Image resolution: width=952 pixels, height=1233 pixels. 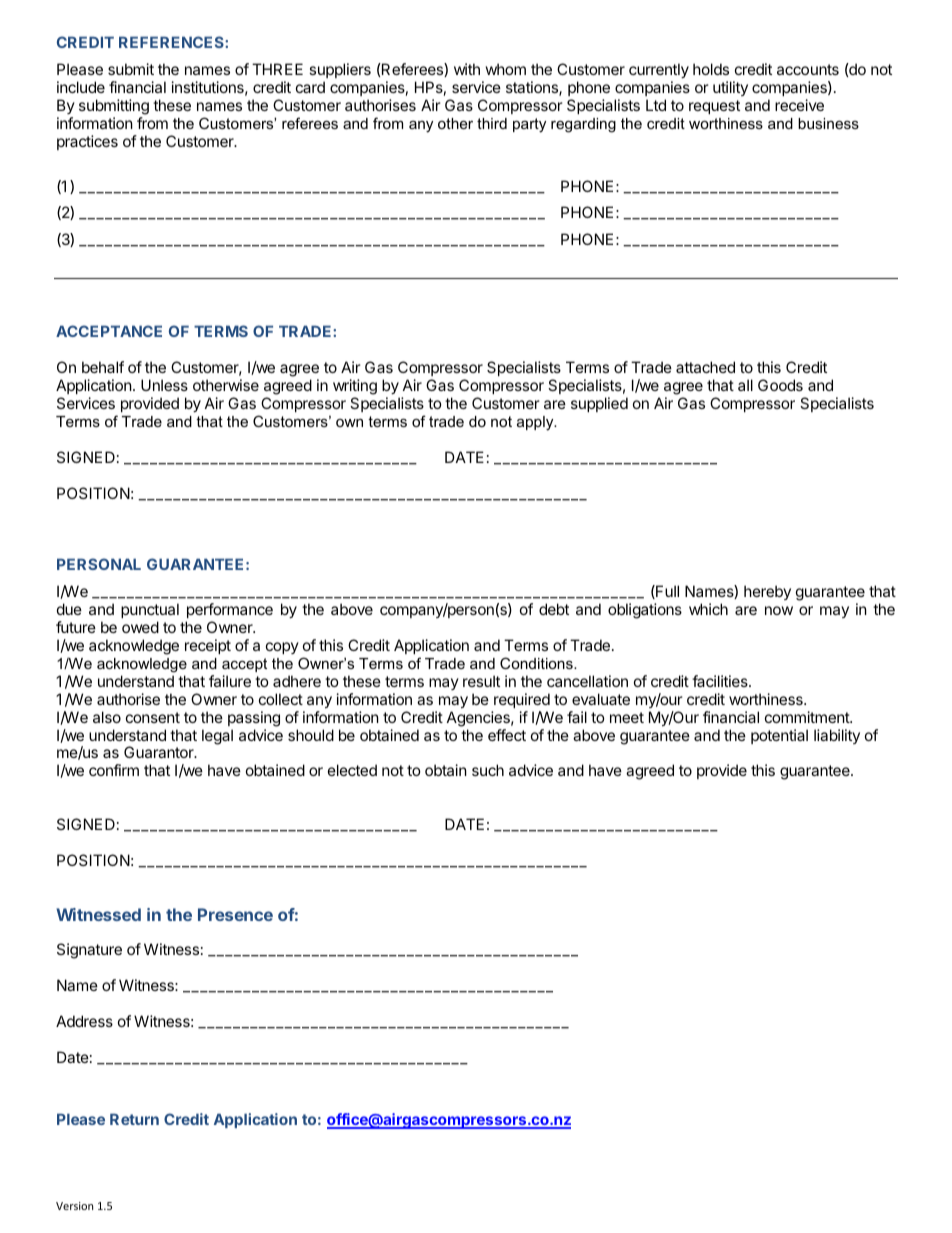 I want to click on REFERENCES, so click(x=172, y=42).
